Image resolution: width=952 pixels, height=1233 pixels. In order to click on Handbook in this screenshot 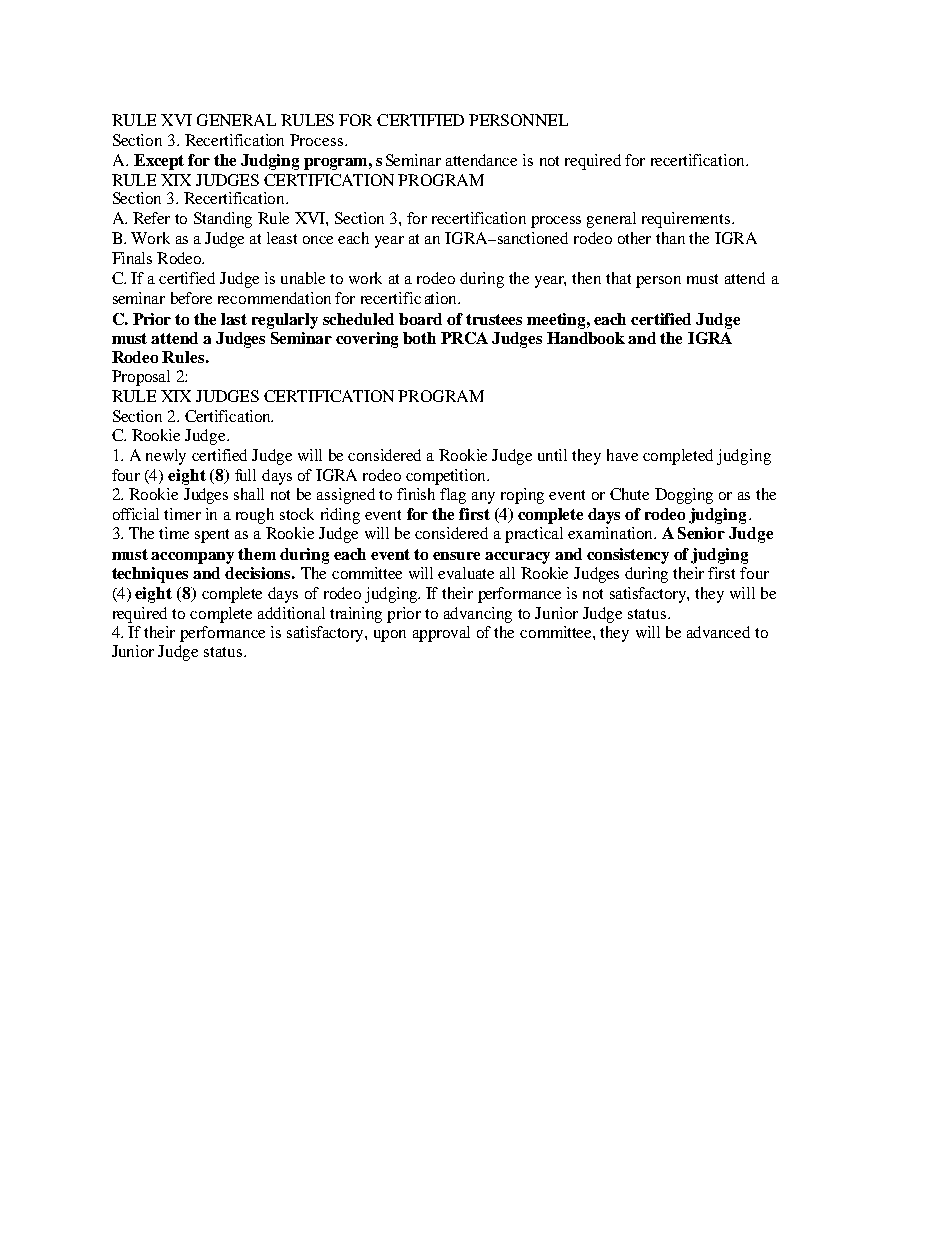, I will do `click(586, 338)`.
